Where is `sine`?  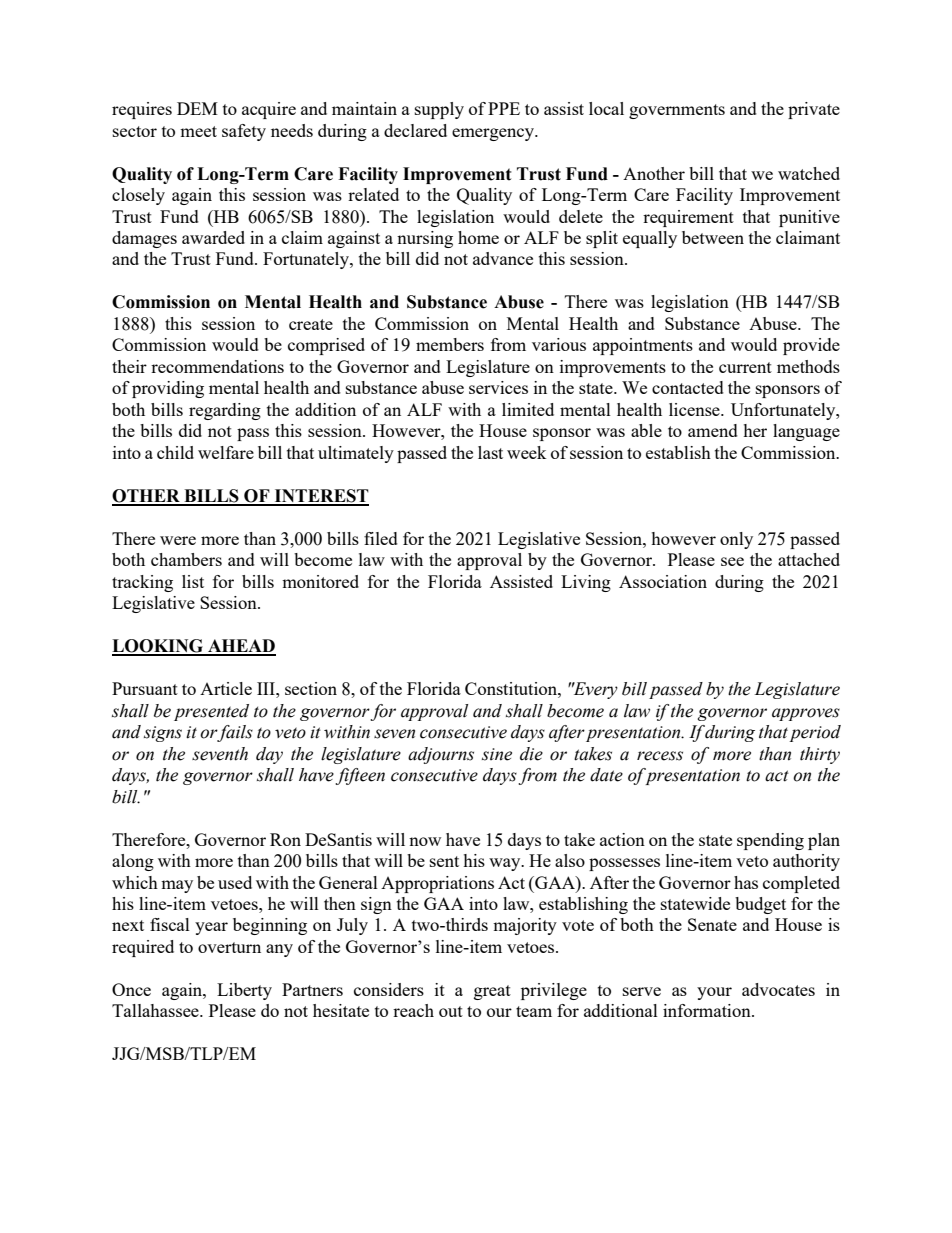
sine is located at coordinates (497, 754).
